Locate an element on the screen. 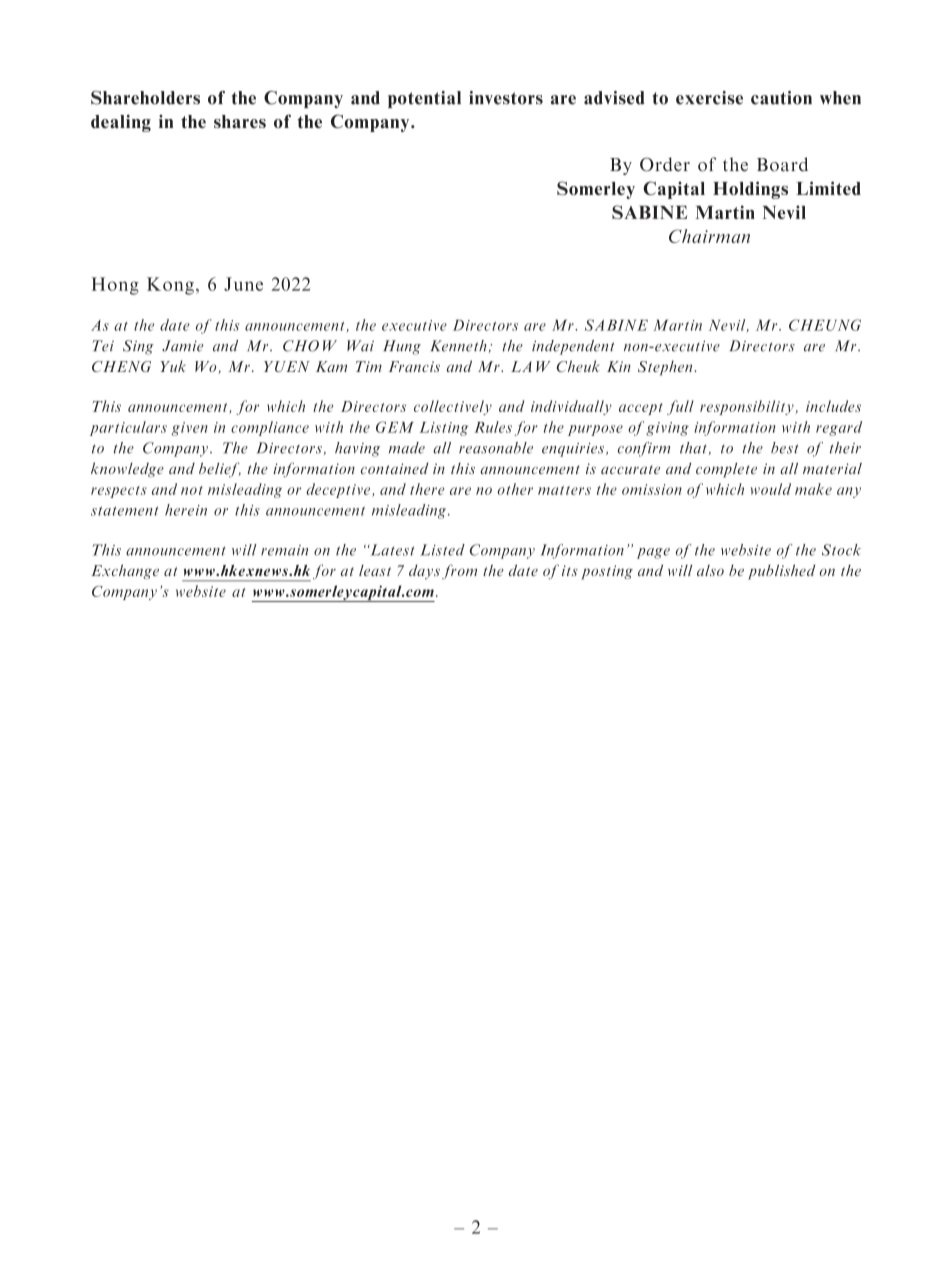  Listed is located at coordinates (442, 550).
